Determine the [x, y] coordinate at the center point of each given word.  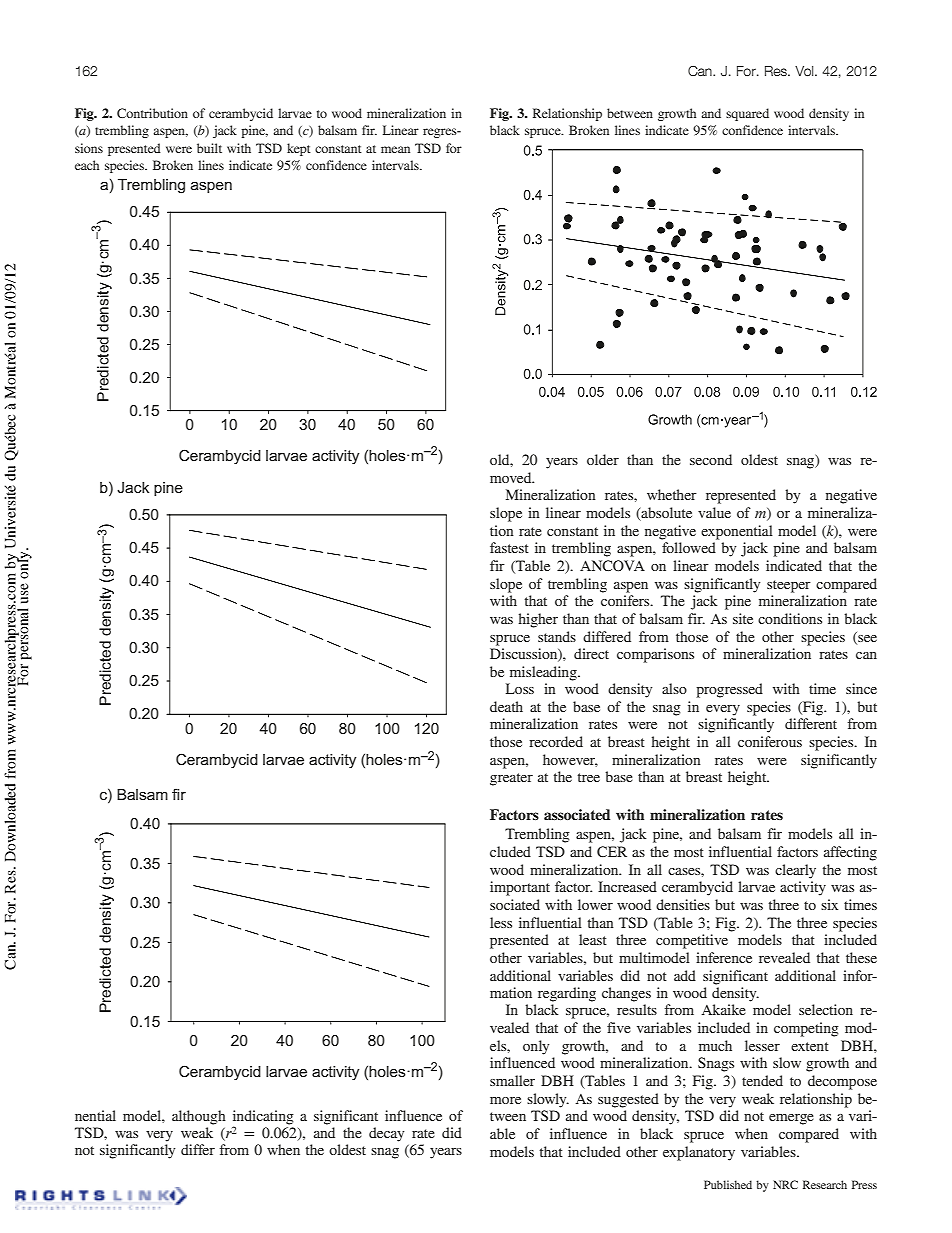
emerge [791, 1119]
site [743, 618]
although [199, 1117]
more [505, 1100]
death [506, 706]
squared [747, 114]
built [209, 148]
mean [395, 149]
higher [538, 620]
